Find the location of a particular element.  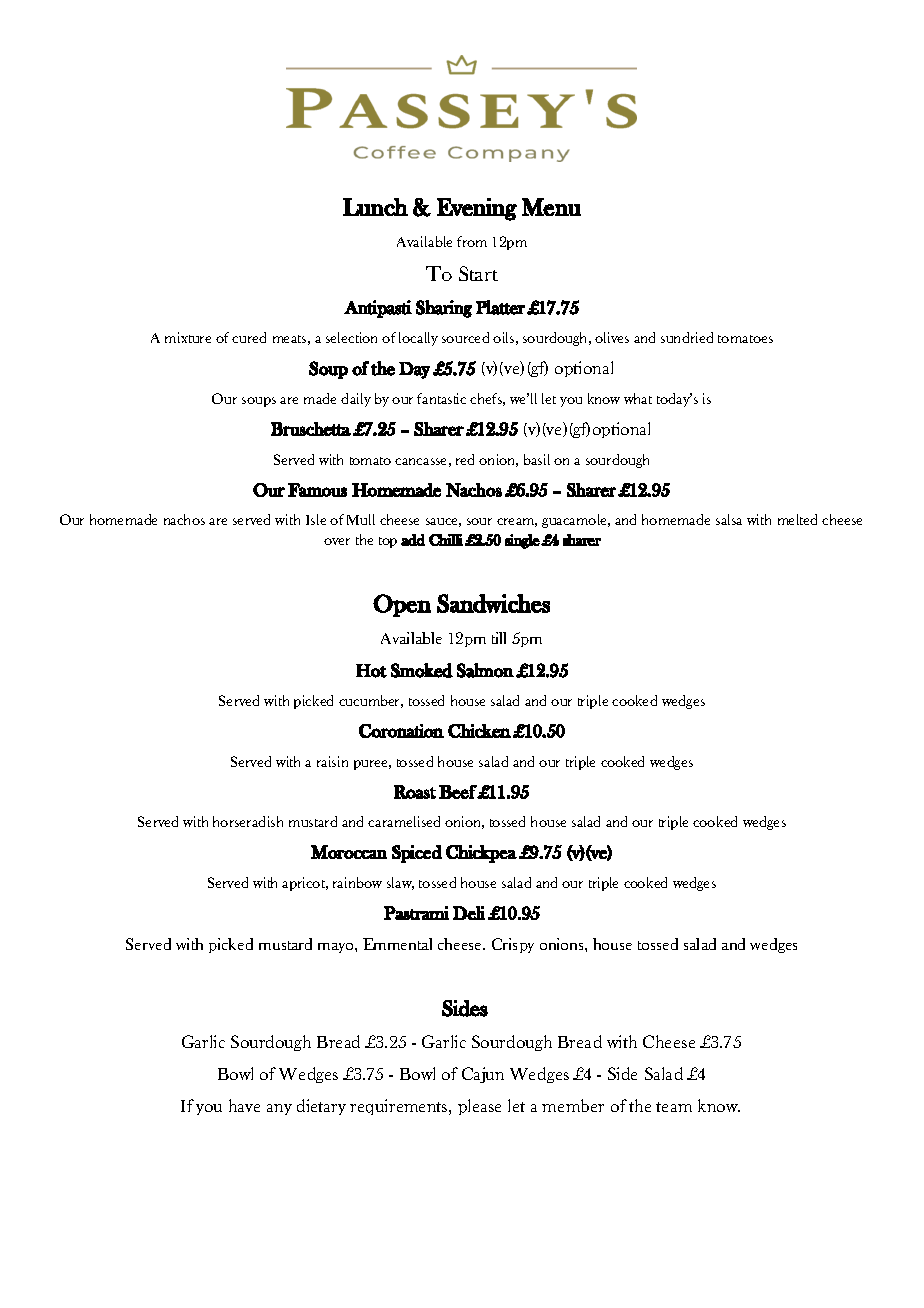

horseradish is located at coordinates (248, 821).
